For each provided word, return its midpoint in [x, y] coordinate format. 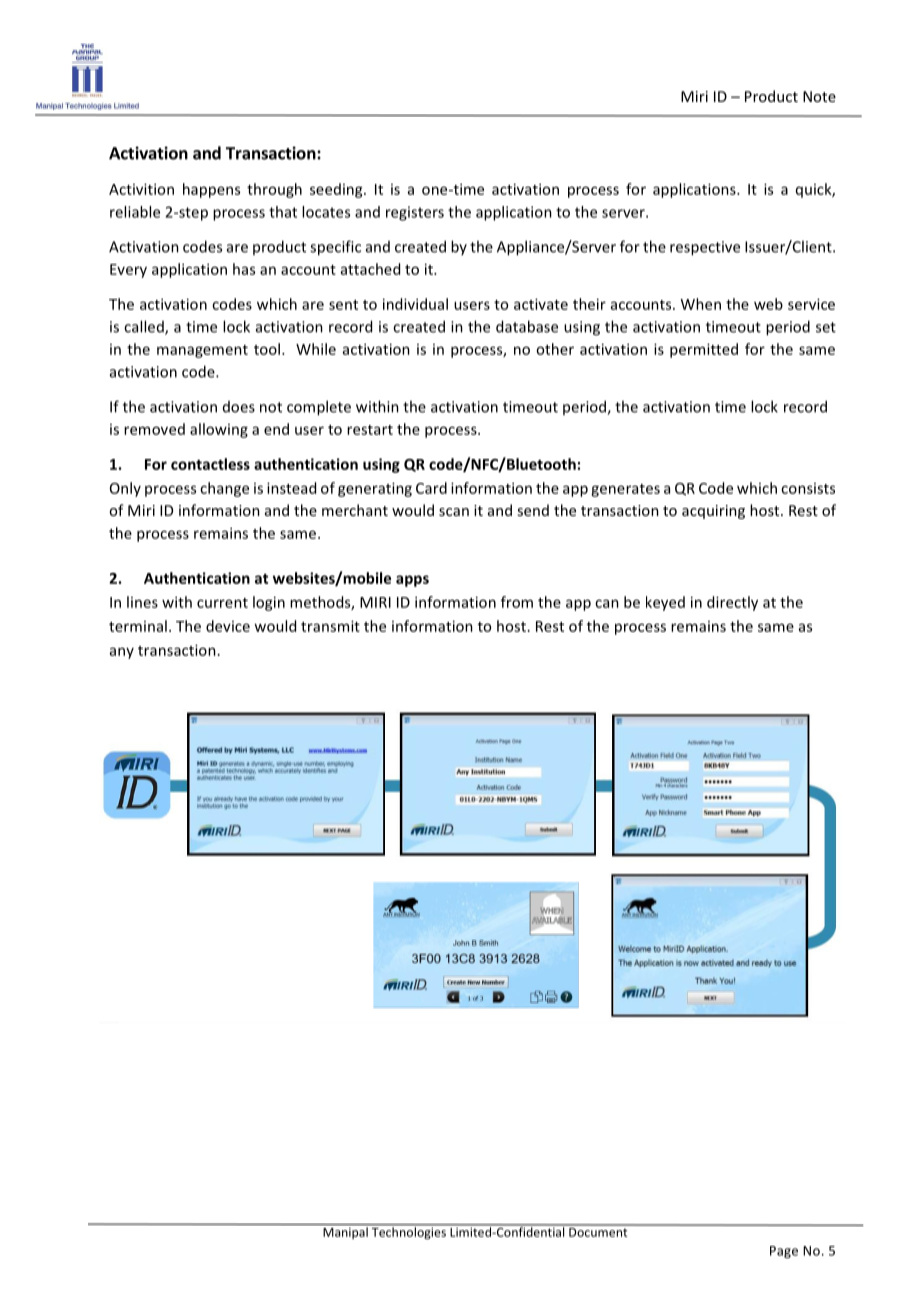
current [222, 603]
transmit [330, 626]
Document [598, 1231]
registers [415, 213]
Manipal [345, 1233]
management [202, 351]
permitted [704, 350]
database [527, 326]
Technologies [410, 1232]
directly [732, 603]
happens [211, 190]
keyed [665, 603]
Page [784, 1252]
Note [819, 96]
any [122, 653]
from [517, 602]
